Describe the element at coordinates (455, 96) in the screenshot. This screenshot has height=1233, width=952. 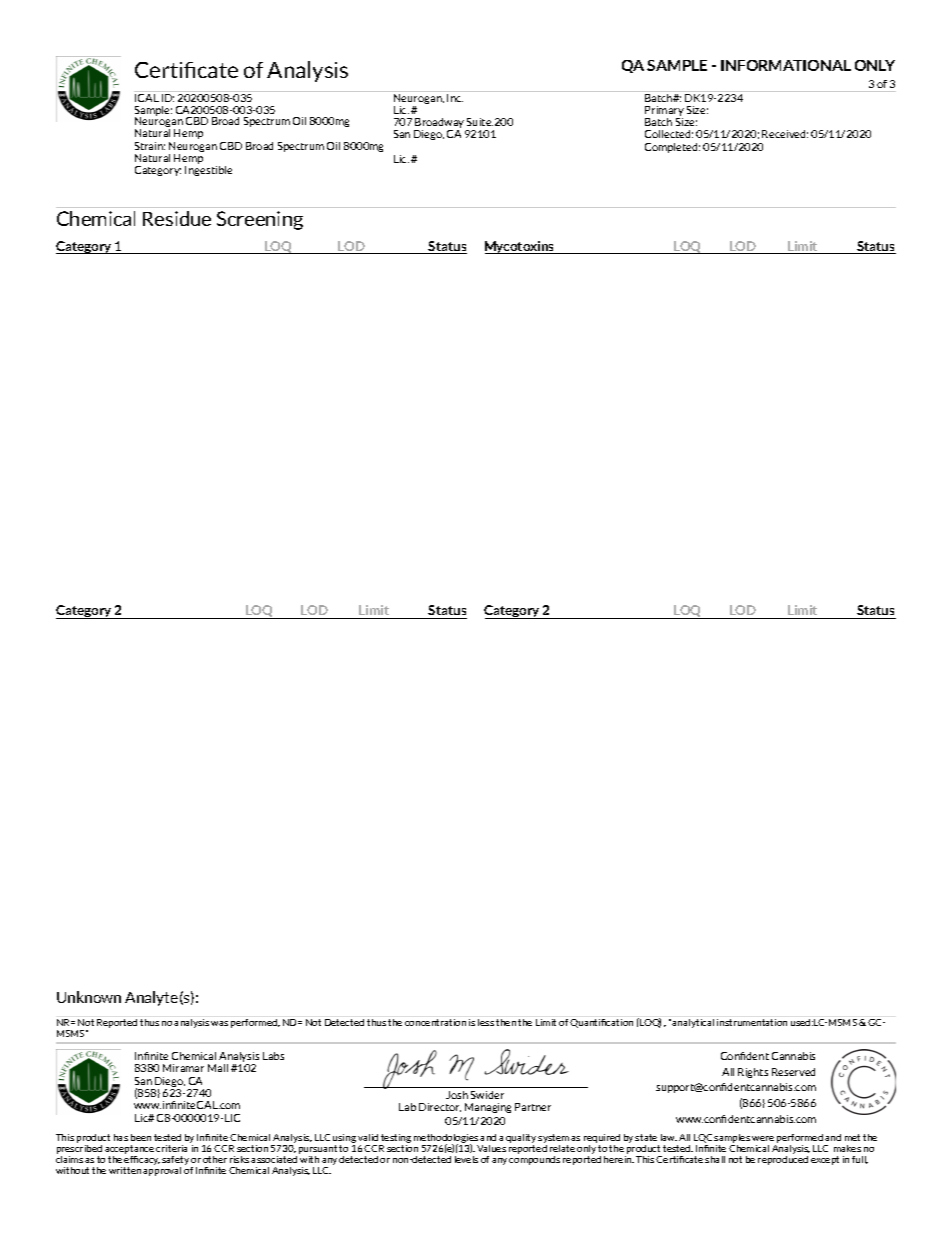
I see `Inc` at that location.
